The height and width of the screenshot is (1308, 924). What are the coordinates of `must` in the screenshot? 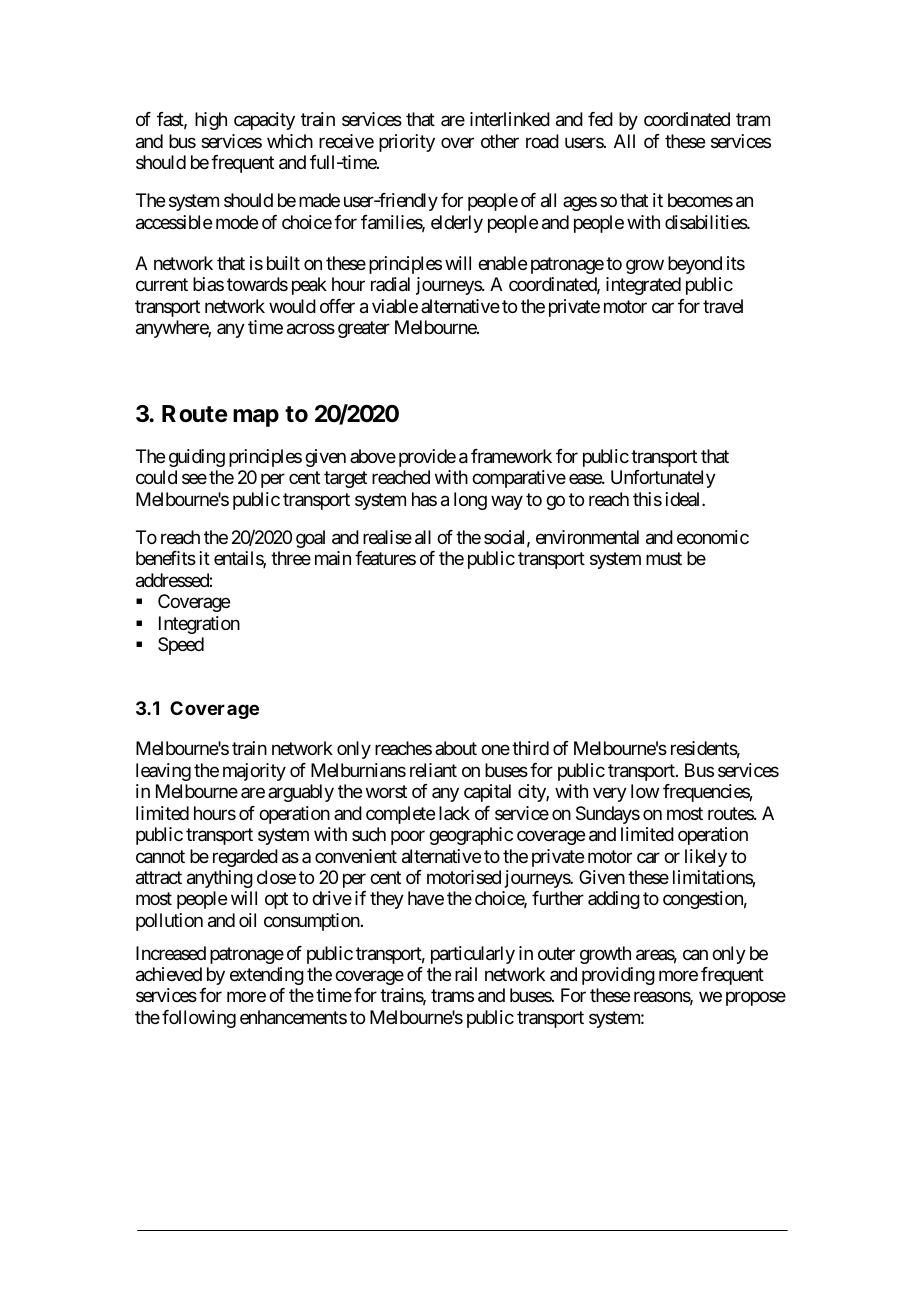 It's located at (664, 559).
